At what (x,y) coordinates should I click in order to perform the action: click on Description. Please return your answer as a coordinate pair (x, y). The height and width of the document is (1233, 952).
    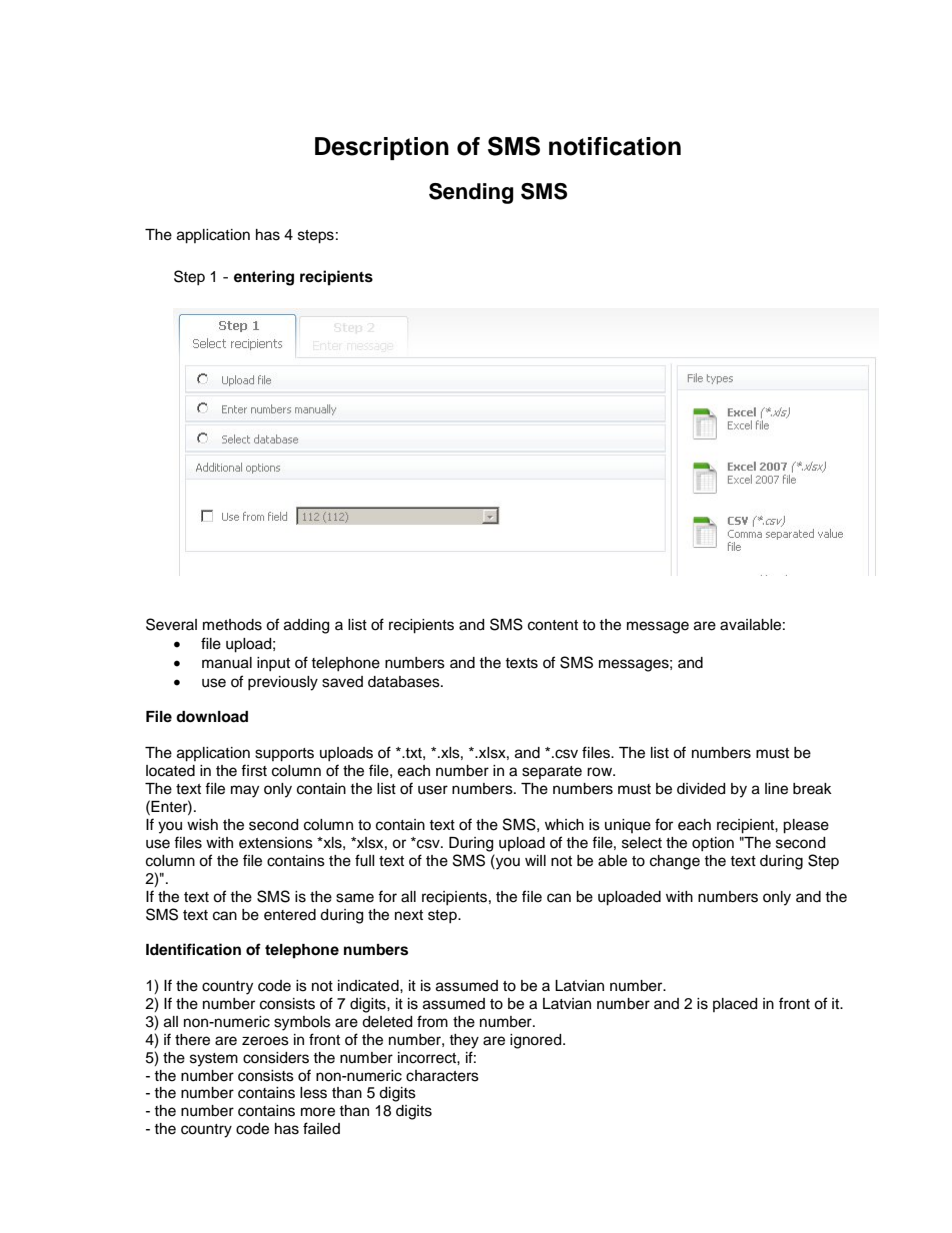
    Looking at the image, I should click on (382, 148).
